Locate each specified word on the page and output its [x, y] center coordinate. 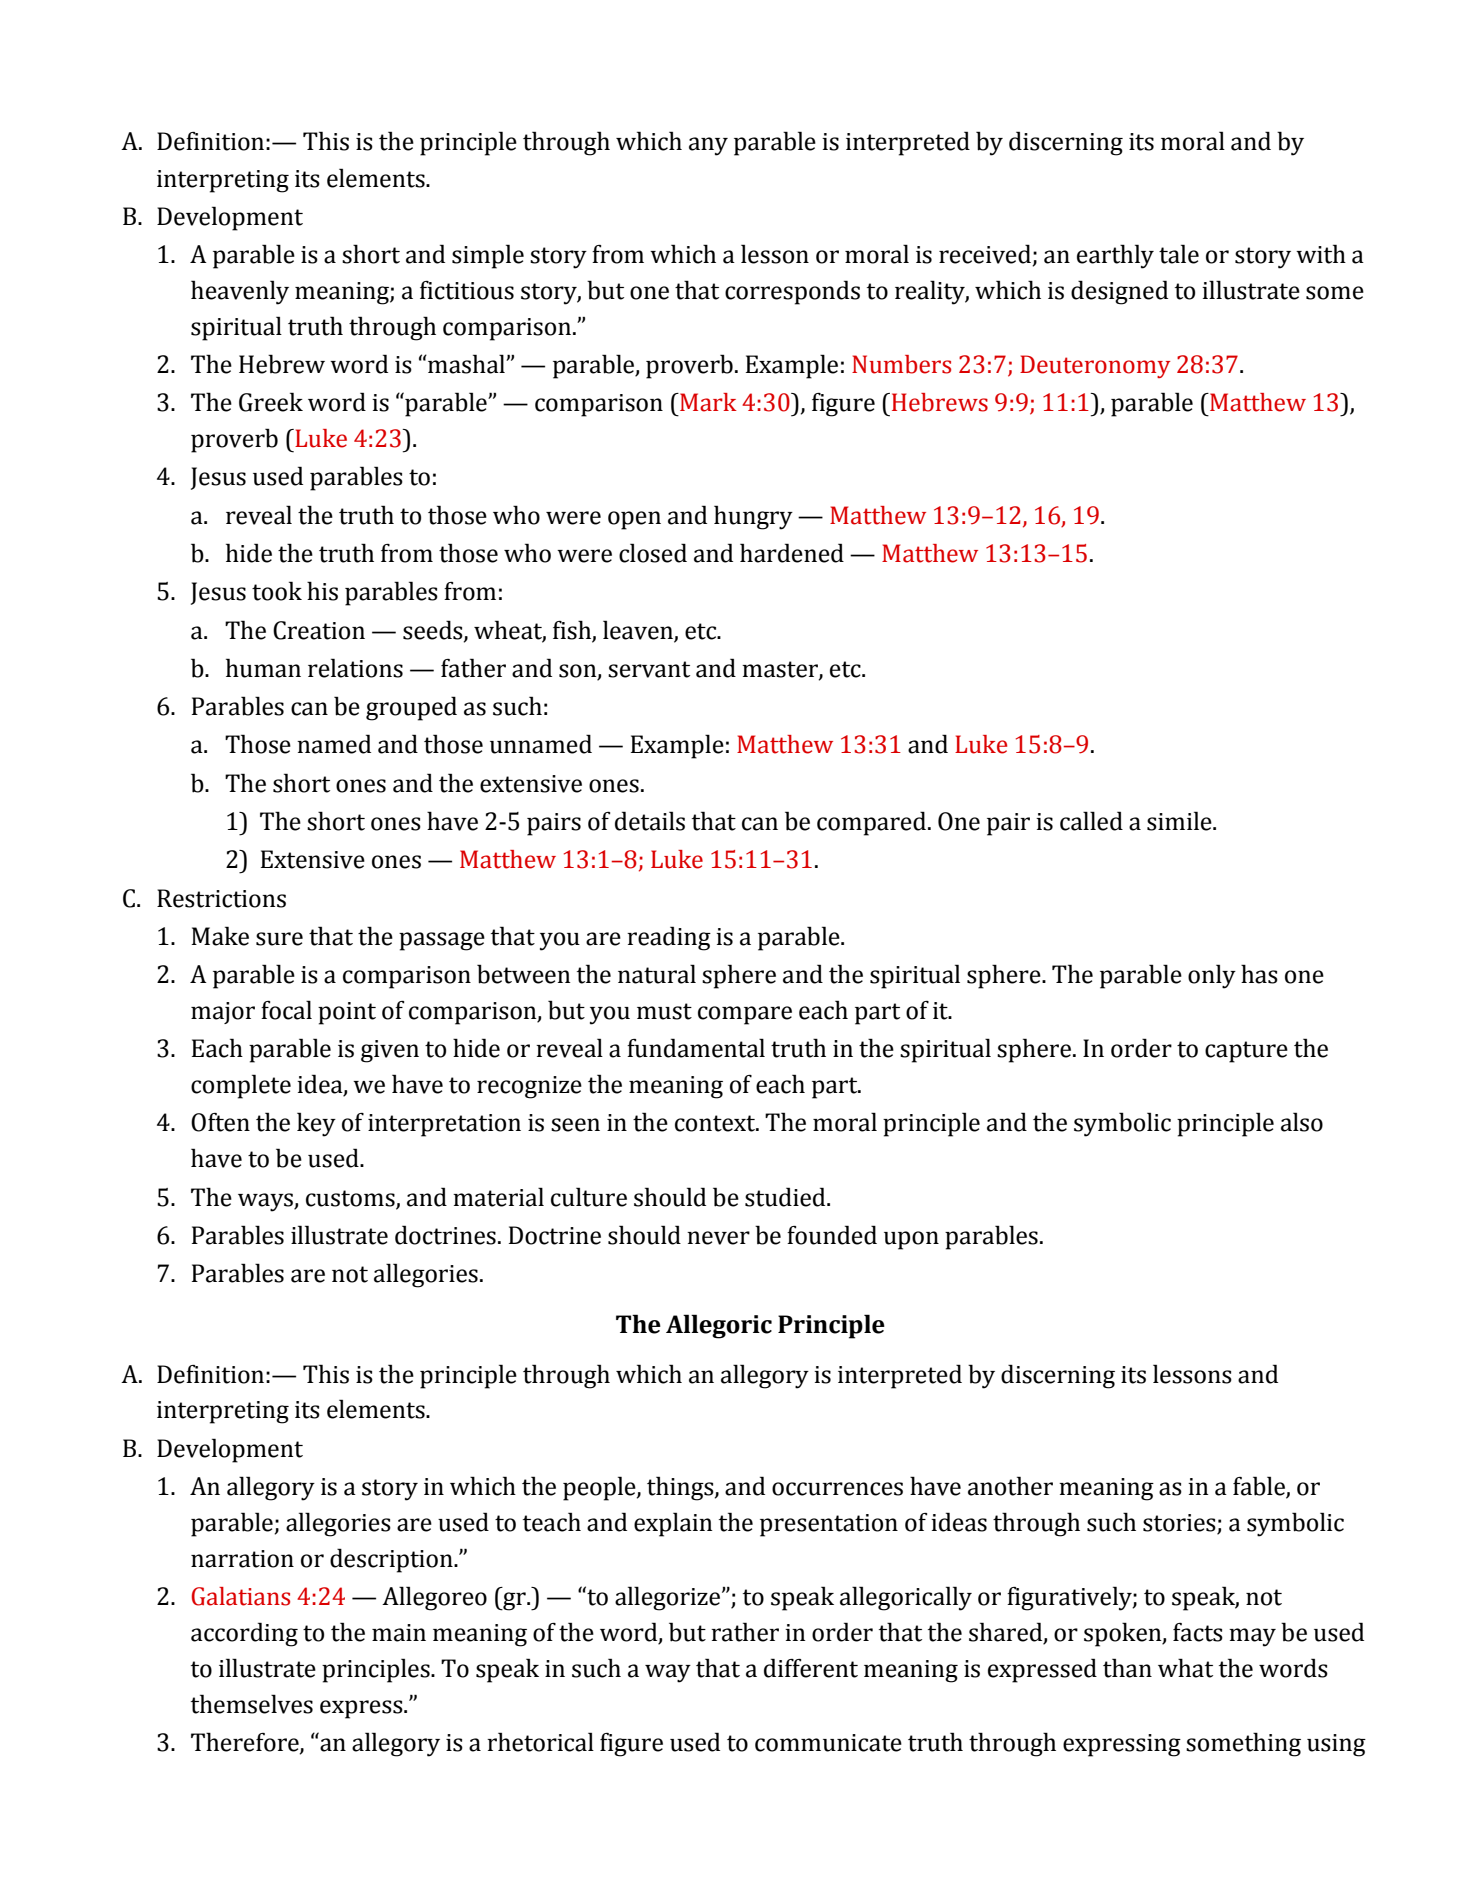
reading [669, 938]
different [811, 1668]
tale [1179, 254]
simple [488, 256]
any [708, 146]
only [1212, 976]
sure [279, 939]
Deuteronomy [1095, 366]
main [399, 1633]
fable [1260, 1487]
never [718, 1238]
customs [351, 1199]
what [1185, 1668]
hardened [792, 553]
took [277, 591]
